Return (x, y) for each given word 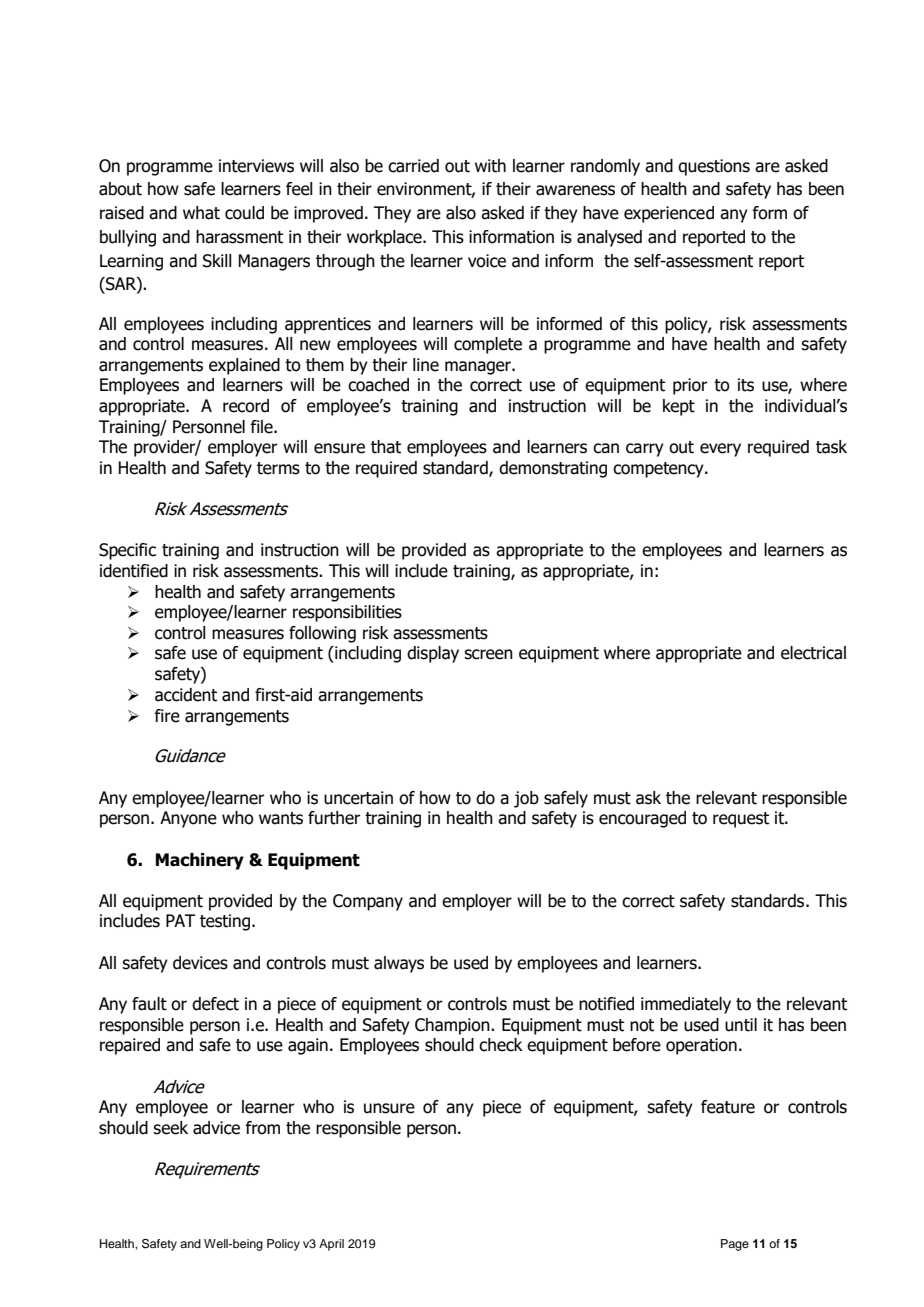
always (399, 964)
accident (186, 695)
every (720, 450)
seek (170, 1128)
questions (714, 167)
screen (488, 654)
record (246, 406)
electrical (813, 653)
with (490, 166)
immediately (686, 1005)
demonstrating (553, 469)
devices (200, 963)
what (201, 213)
